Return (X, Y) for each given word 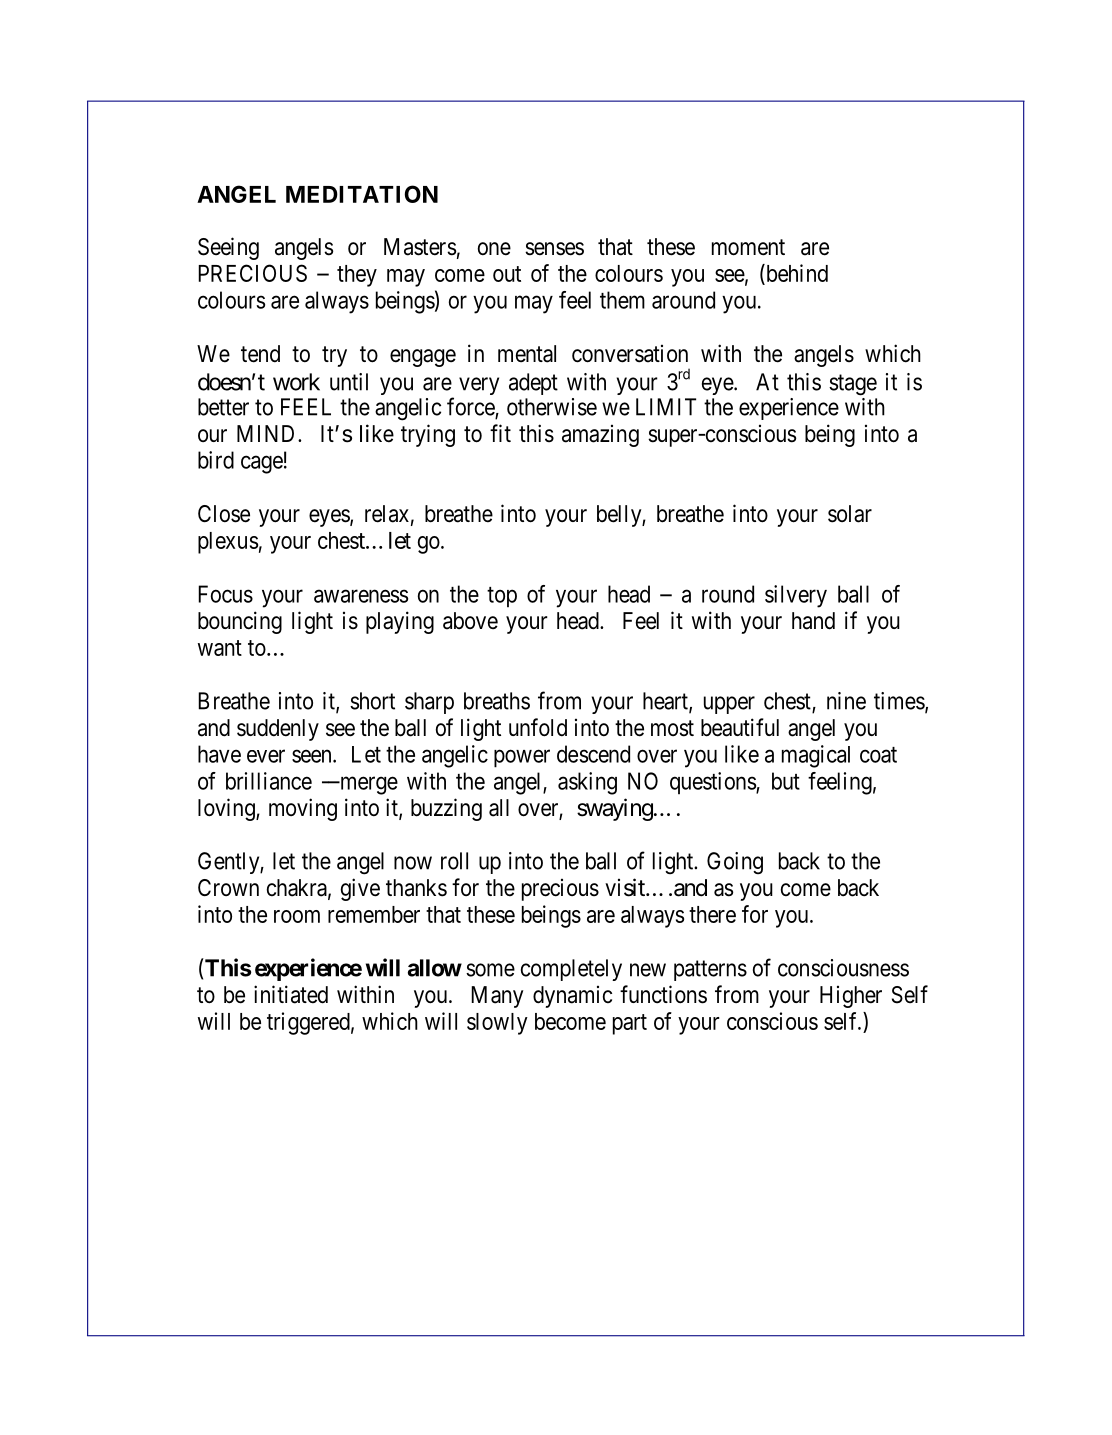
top (502, 597)
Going (735, 863)
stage (853, 385)
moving (303, 809)
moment (748, 247)
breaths (497, 701)
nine (846, 701)
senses (554, 249)
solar (850, 514)
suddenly (278, 730)
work (296, 382)
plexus (228, 543)
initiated (291, 994)
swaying (615, 809)
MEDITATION (362, 194)
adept (533, 384)
